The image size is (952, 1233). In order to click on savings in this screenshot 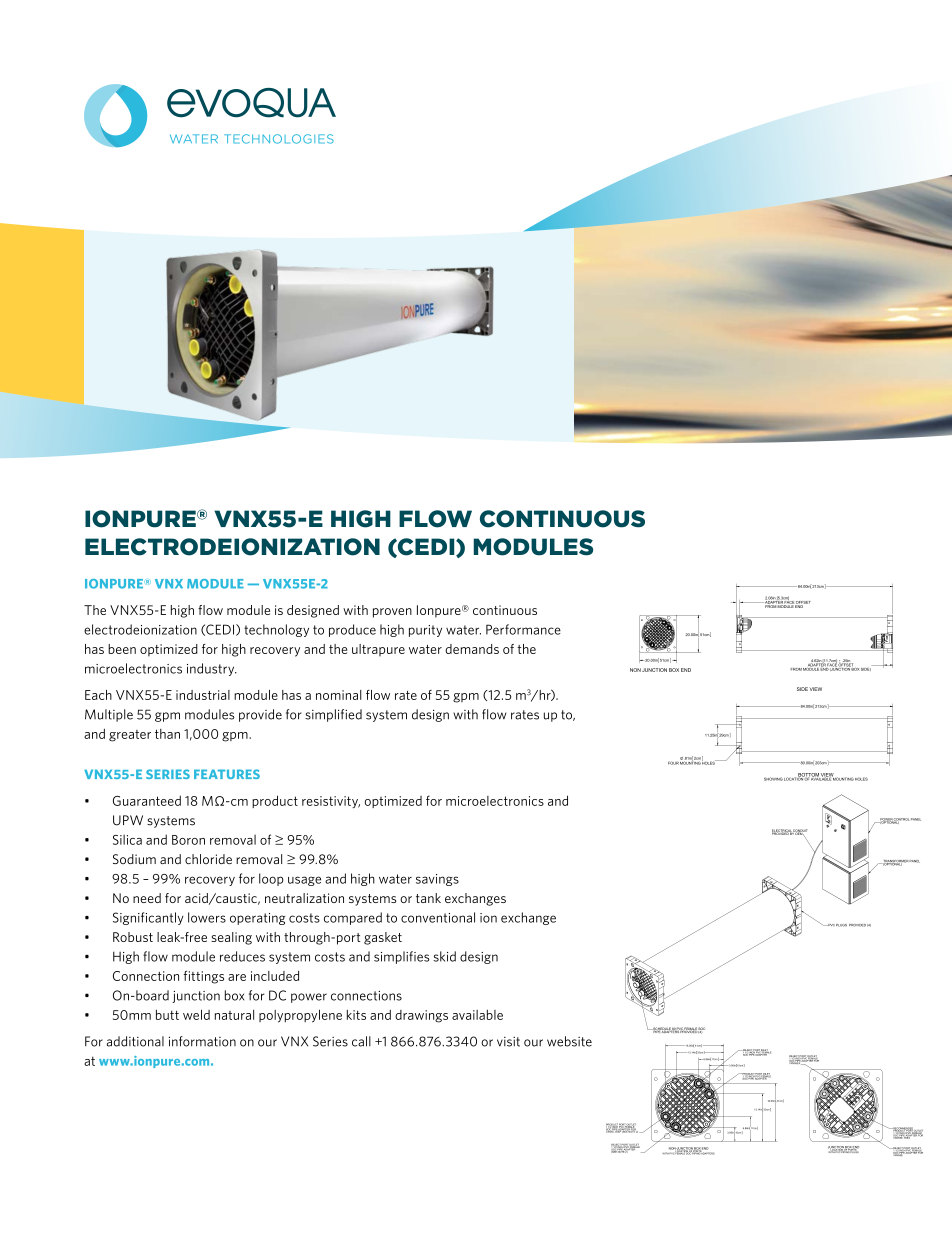, I will do `click(437, 880)`.
